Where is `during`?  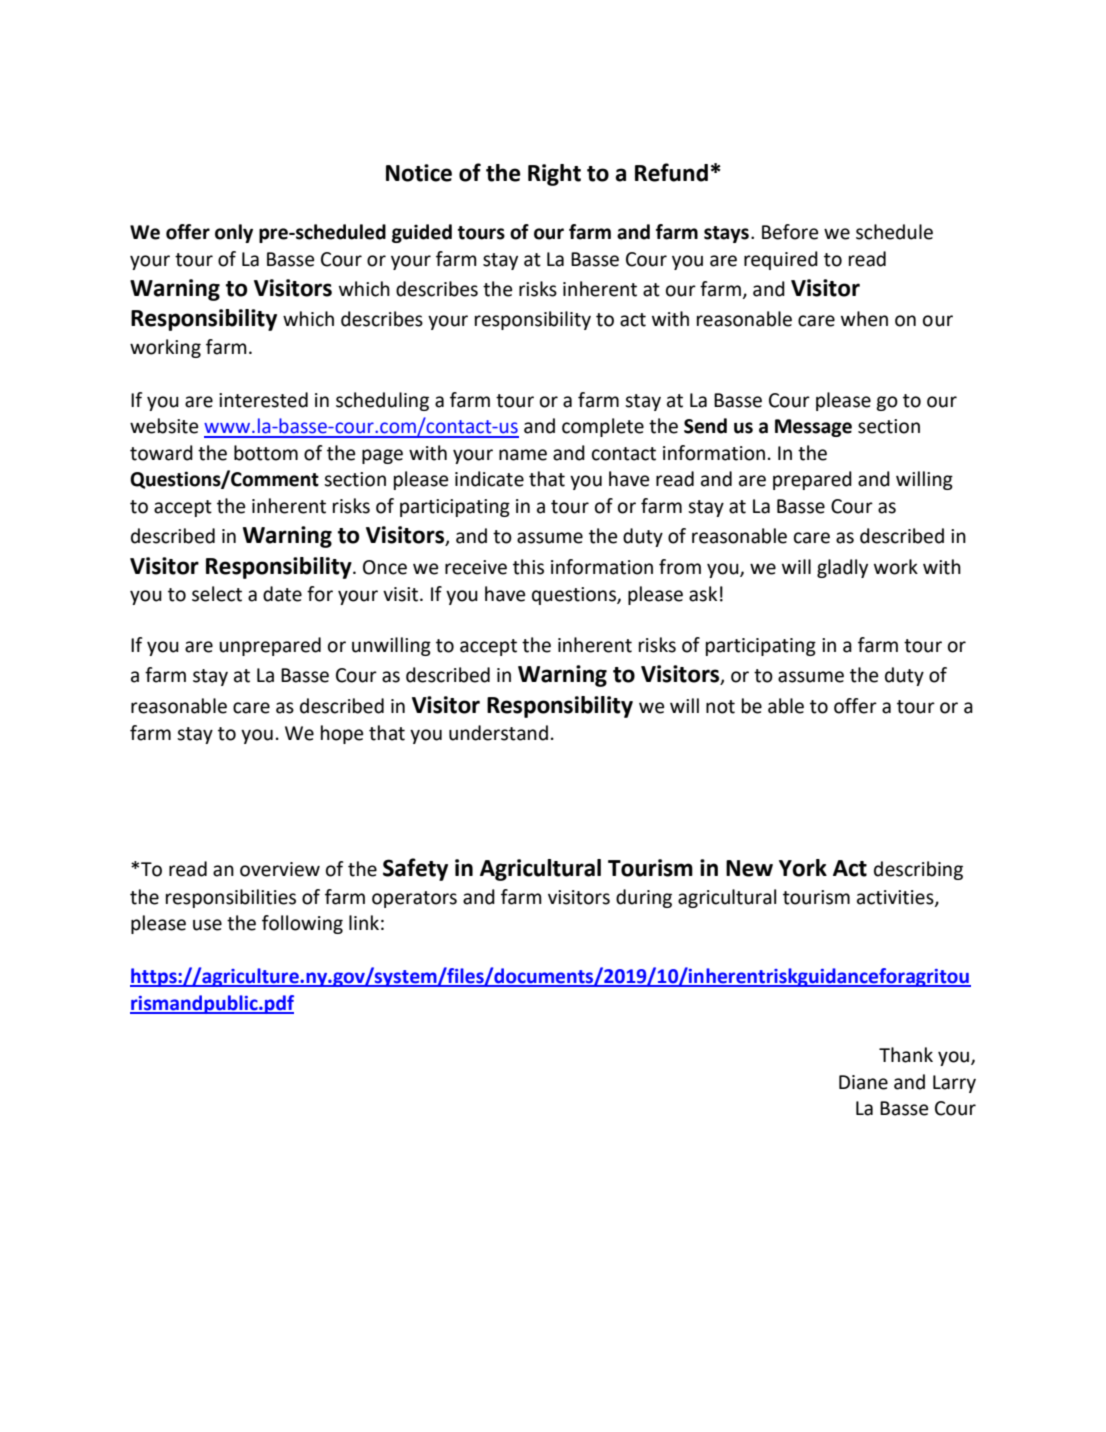 during is located at coordinates (644, 898).
